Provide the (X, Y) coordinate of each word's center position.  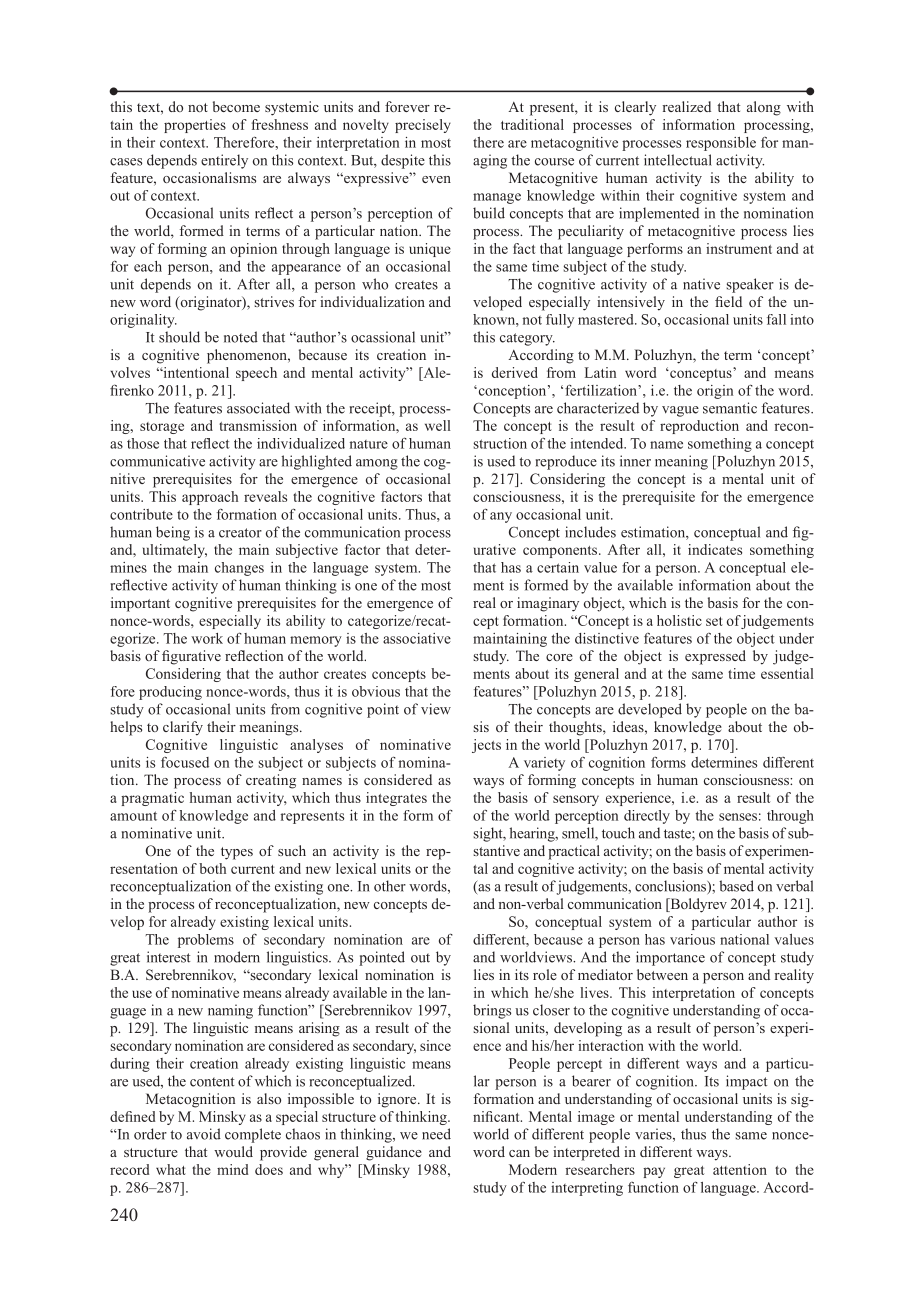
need (436, 1134)
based (736, 886)
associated (258, 408)
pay (654, 1172)
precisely (423, 126)
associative (417, 638)
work (207, 638)
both (212, 868)
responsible (721, 144)
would (233, 1151)
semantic (730, 408)
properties (195, 126)
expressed (715, 657)
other (390, 886)
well (438, 425)
